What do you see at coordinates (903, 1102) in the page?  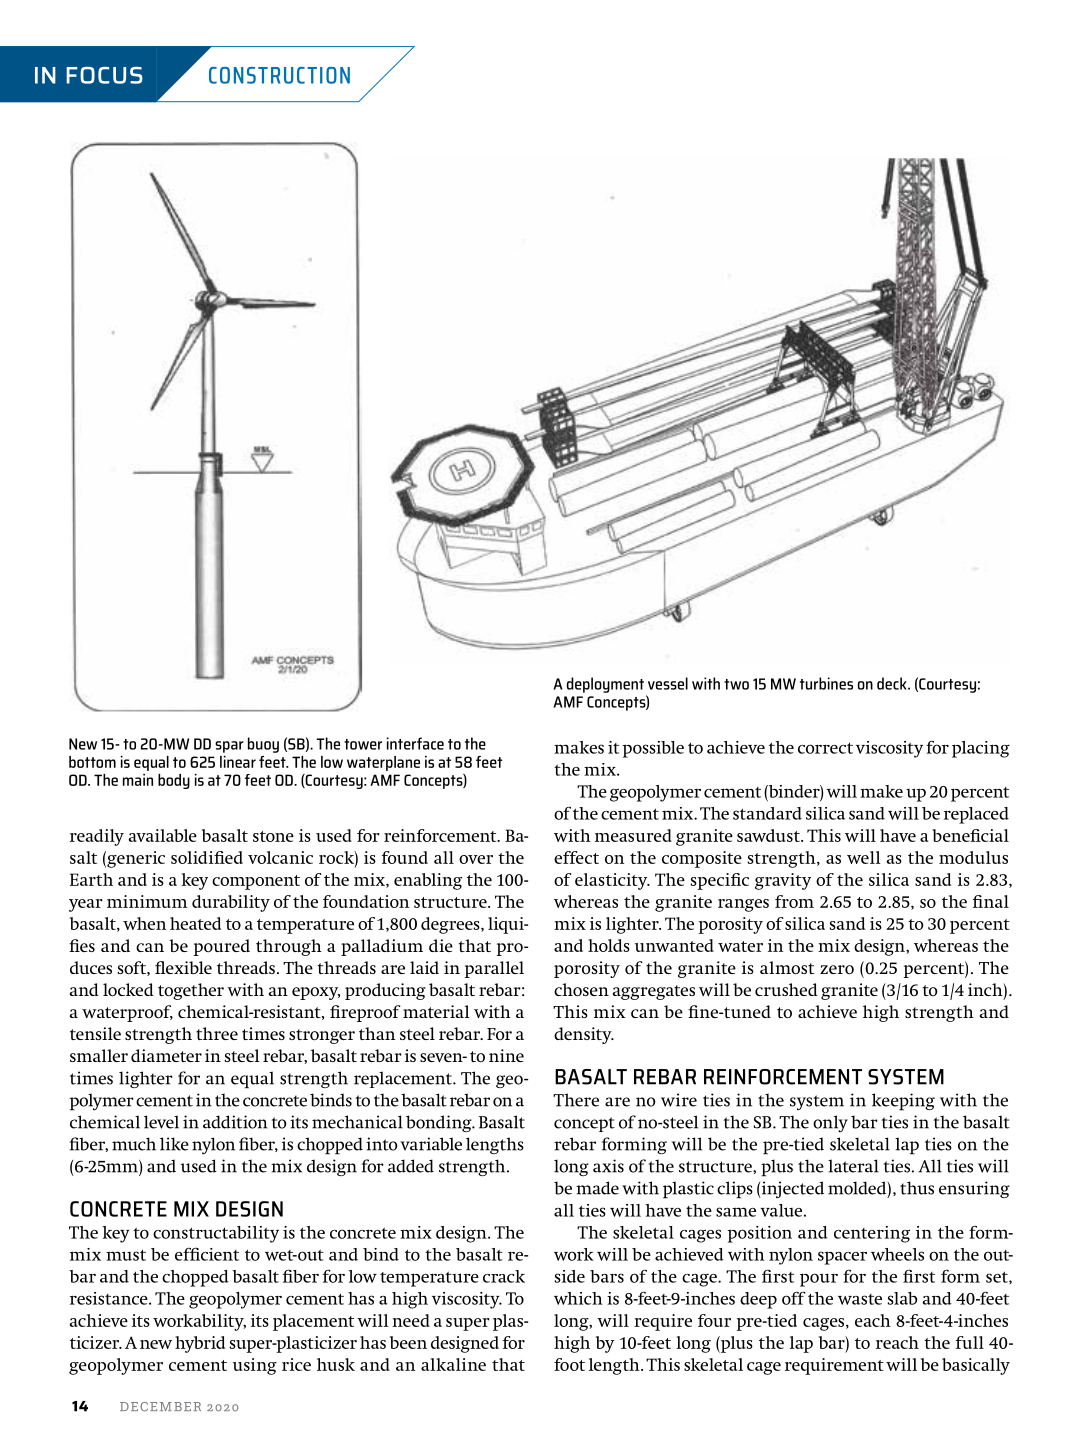 I see `keeping` at bounding box center [903, 1102].
